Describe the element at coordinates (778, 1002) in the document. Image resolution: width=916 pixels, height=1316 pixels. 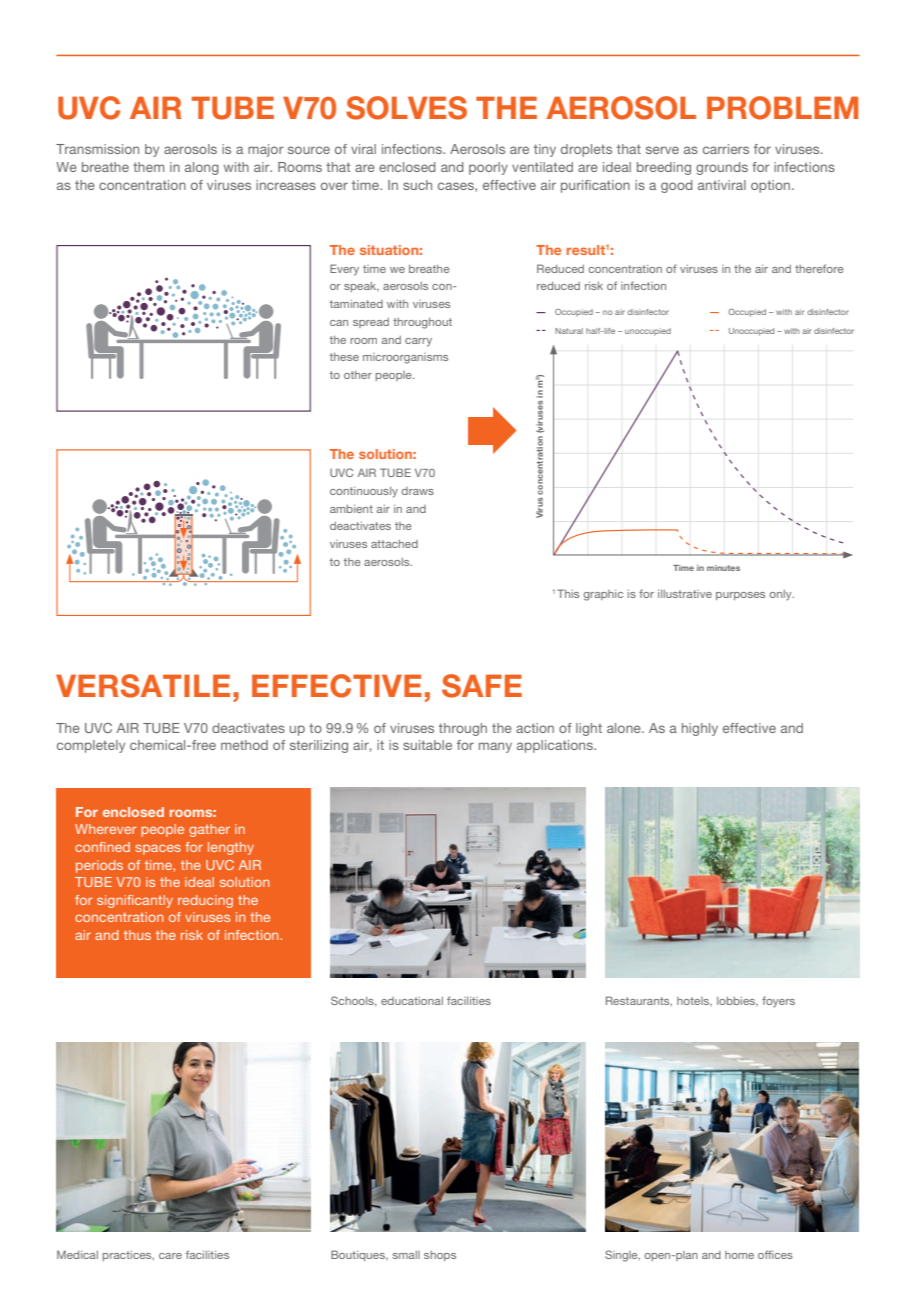
I see `foyers` at that location.
